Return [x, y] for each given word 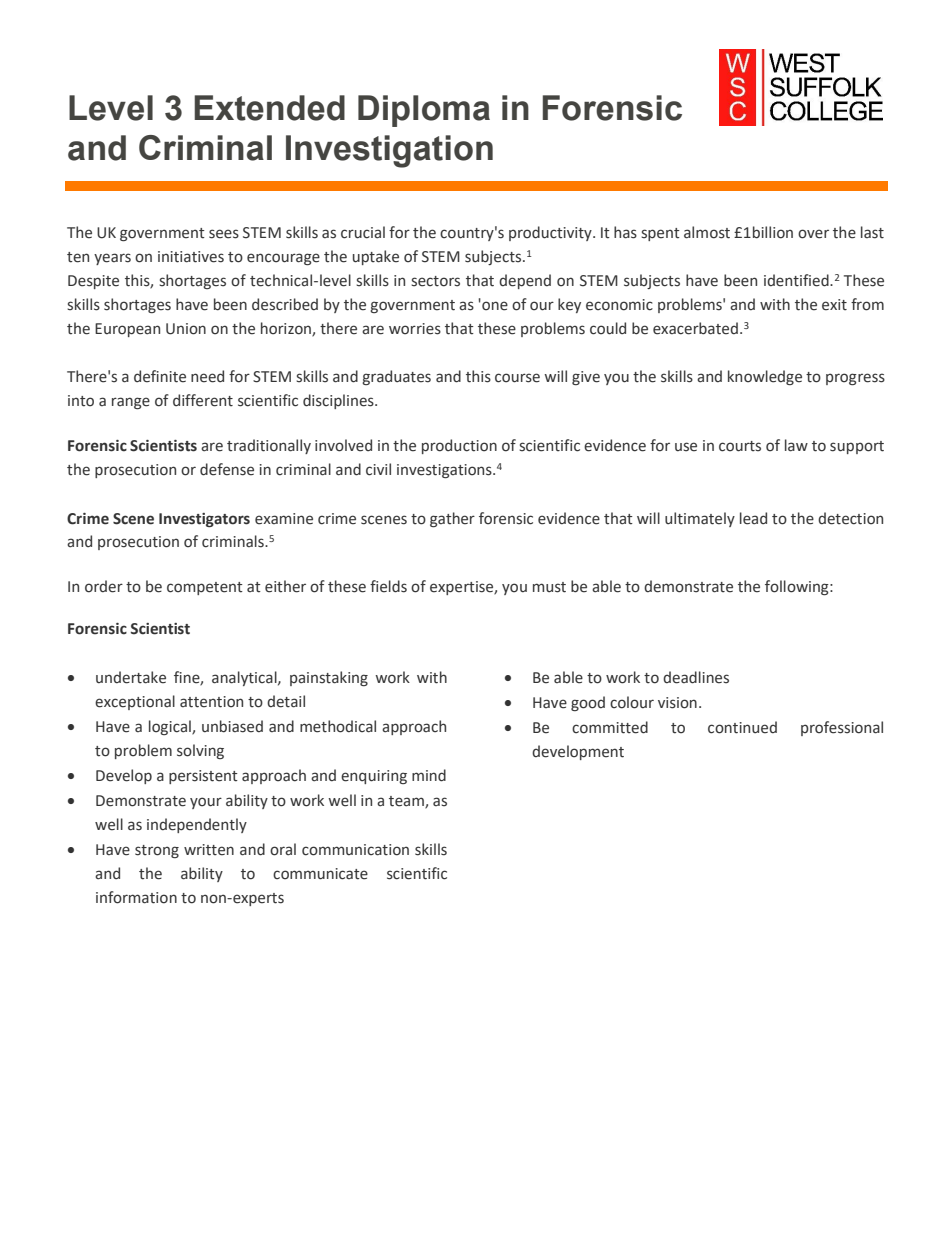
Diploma [424, 111]
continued [742, 727]
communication [355, 850]
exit [834, 305]
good [588, 703]
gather [452, 519]
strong [157, 851]
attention [211, 702]
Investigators [204, 520]
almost [707, 232]
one [494, 305]
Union [186, 329]
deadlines [696, 677]
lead [753, 518]
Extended [269, 108]
